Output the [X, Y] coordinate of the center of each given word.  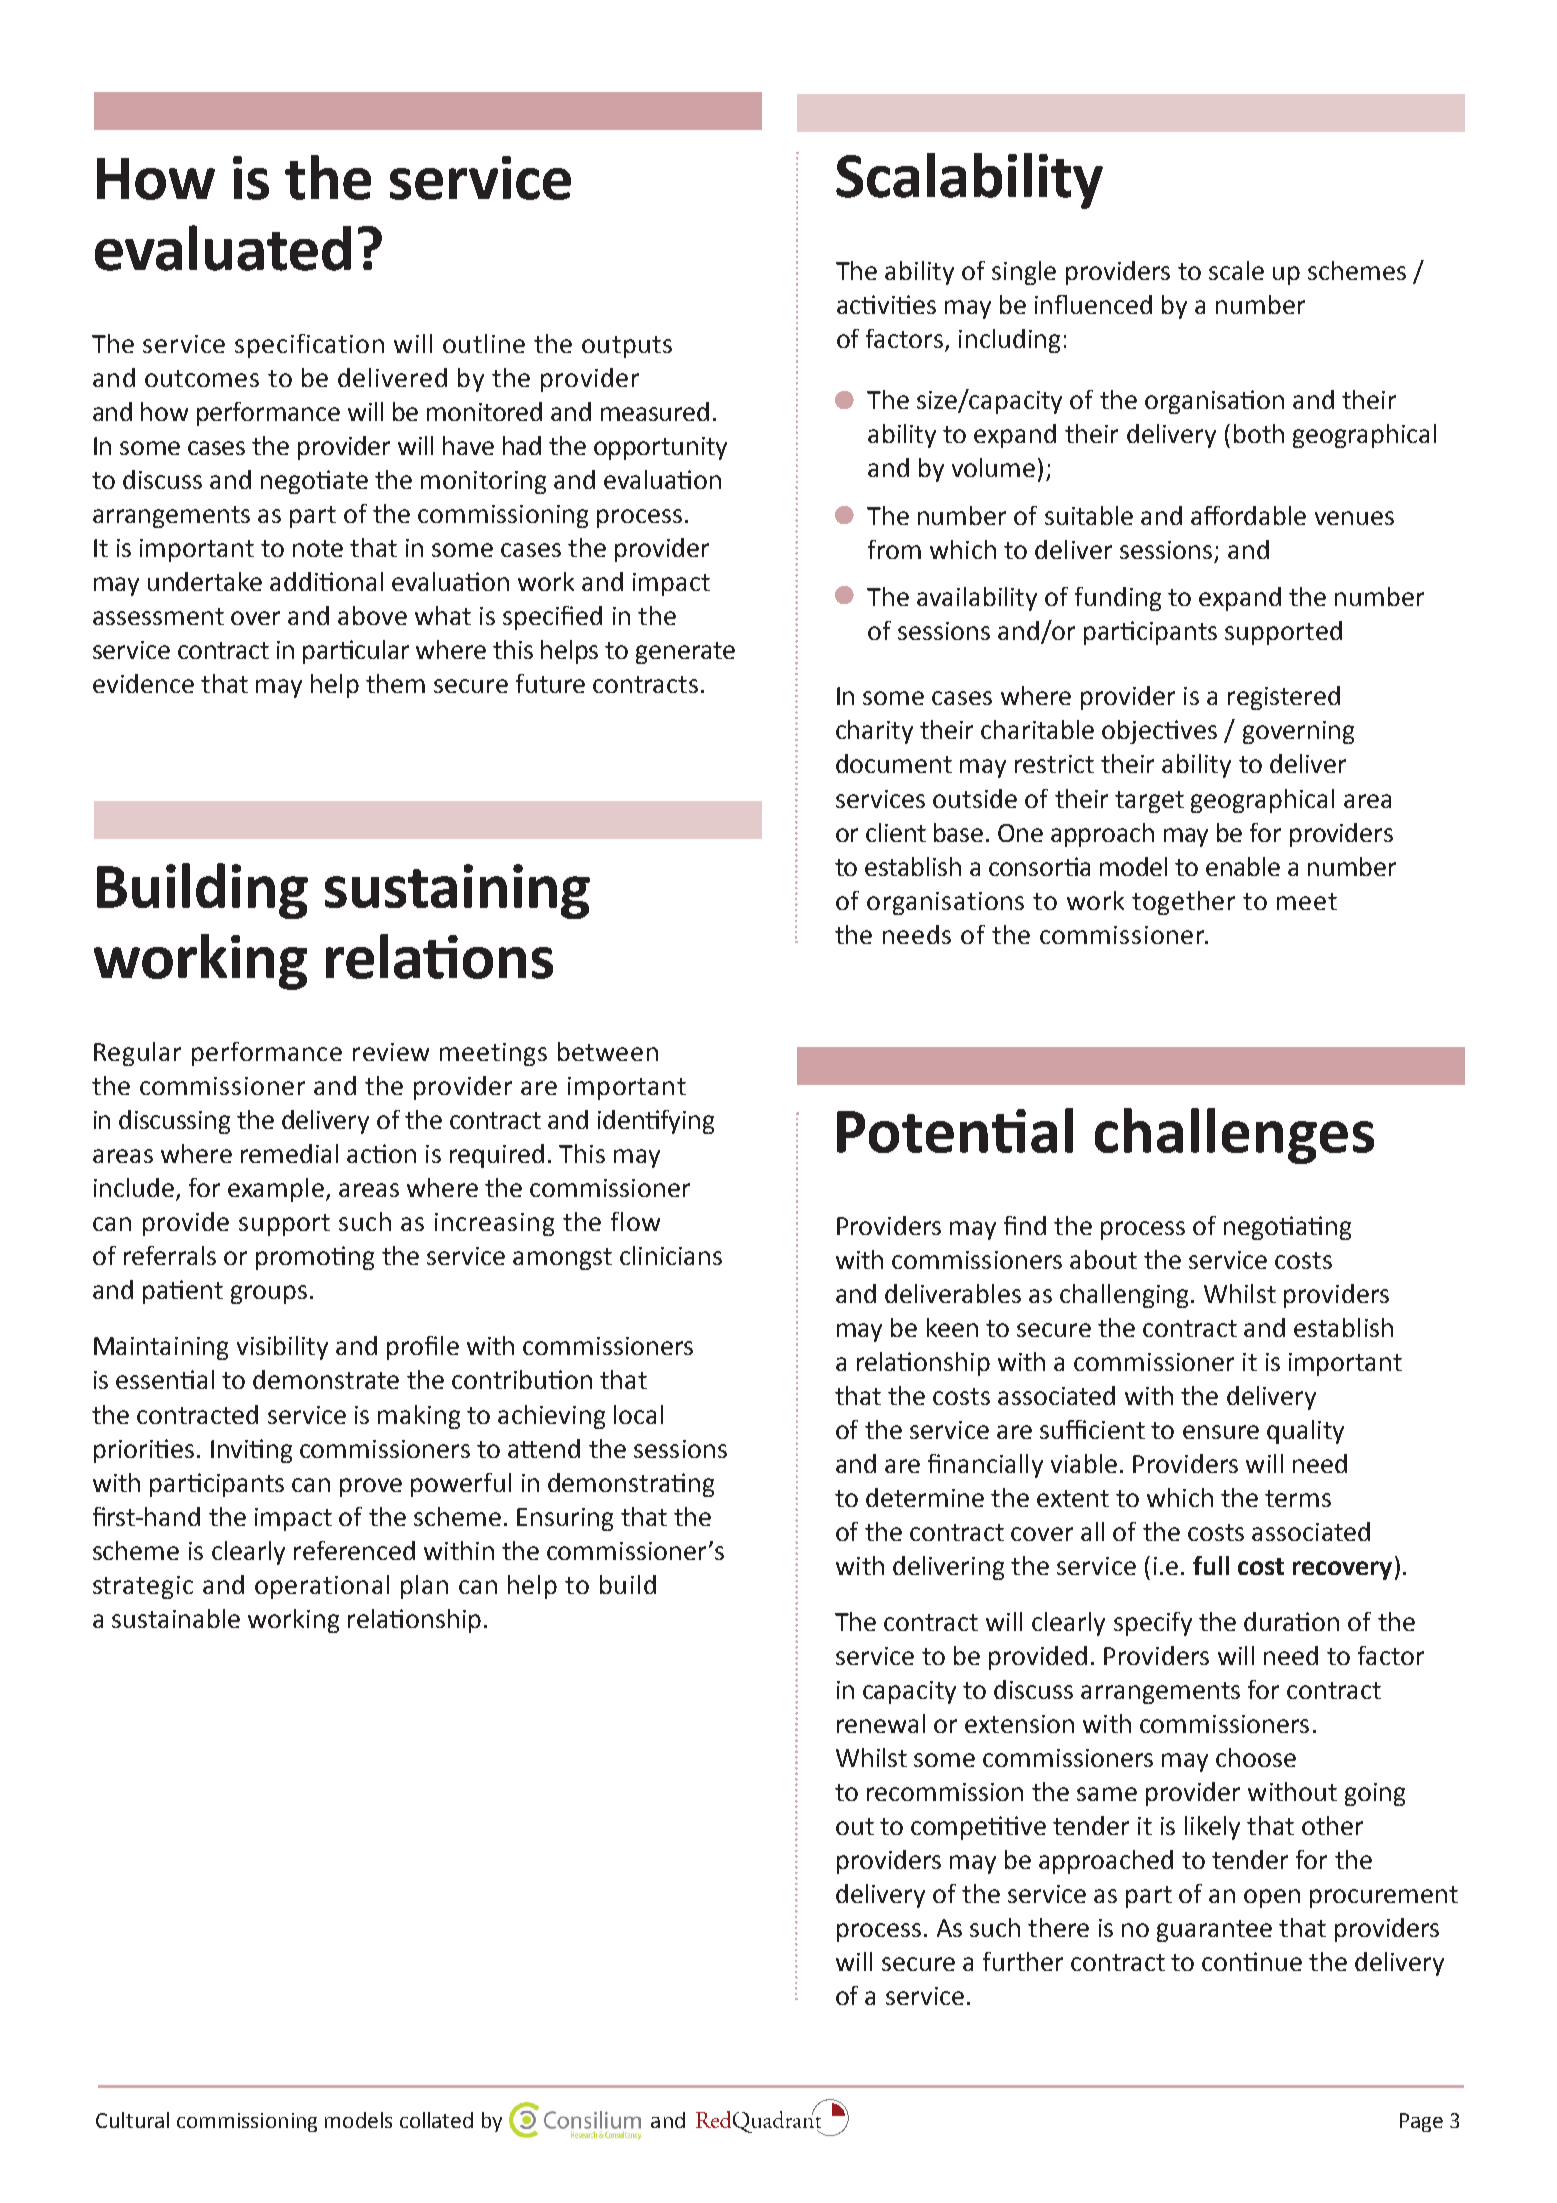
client [896, 832]
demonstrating [631, 1485]
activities [886, 304]
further [1023, 1961]
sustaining [457, 891]
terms [1298, 1498]
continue [1252, 1961]
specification [309, 346]
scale [1236, 270]
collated [436, 2120]
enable [1243, 866]
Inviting [251, 1451]
